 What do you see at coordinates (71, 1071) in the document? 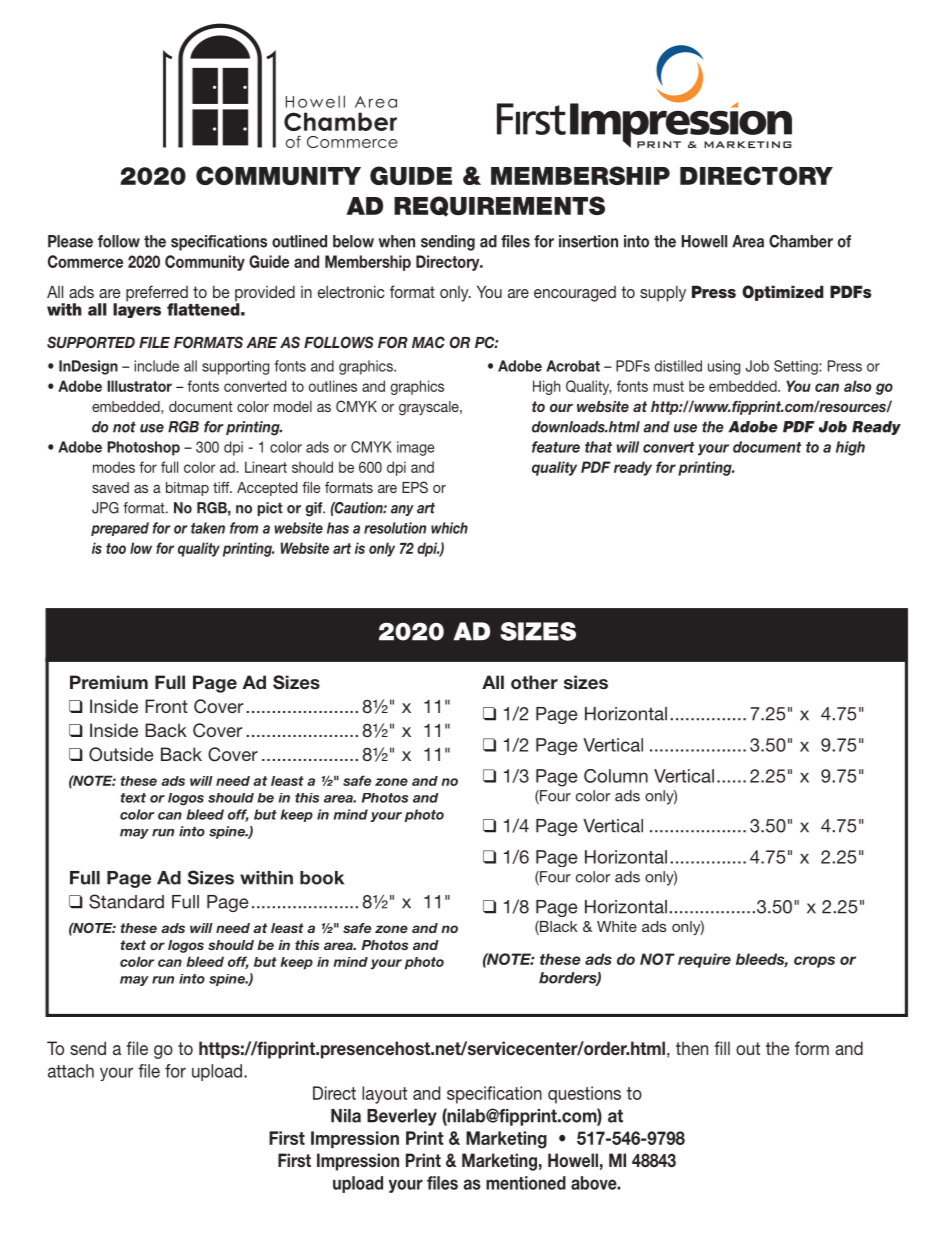
I see `attach` at bounding box center [71, 1071].
